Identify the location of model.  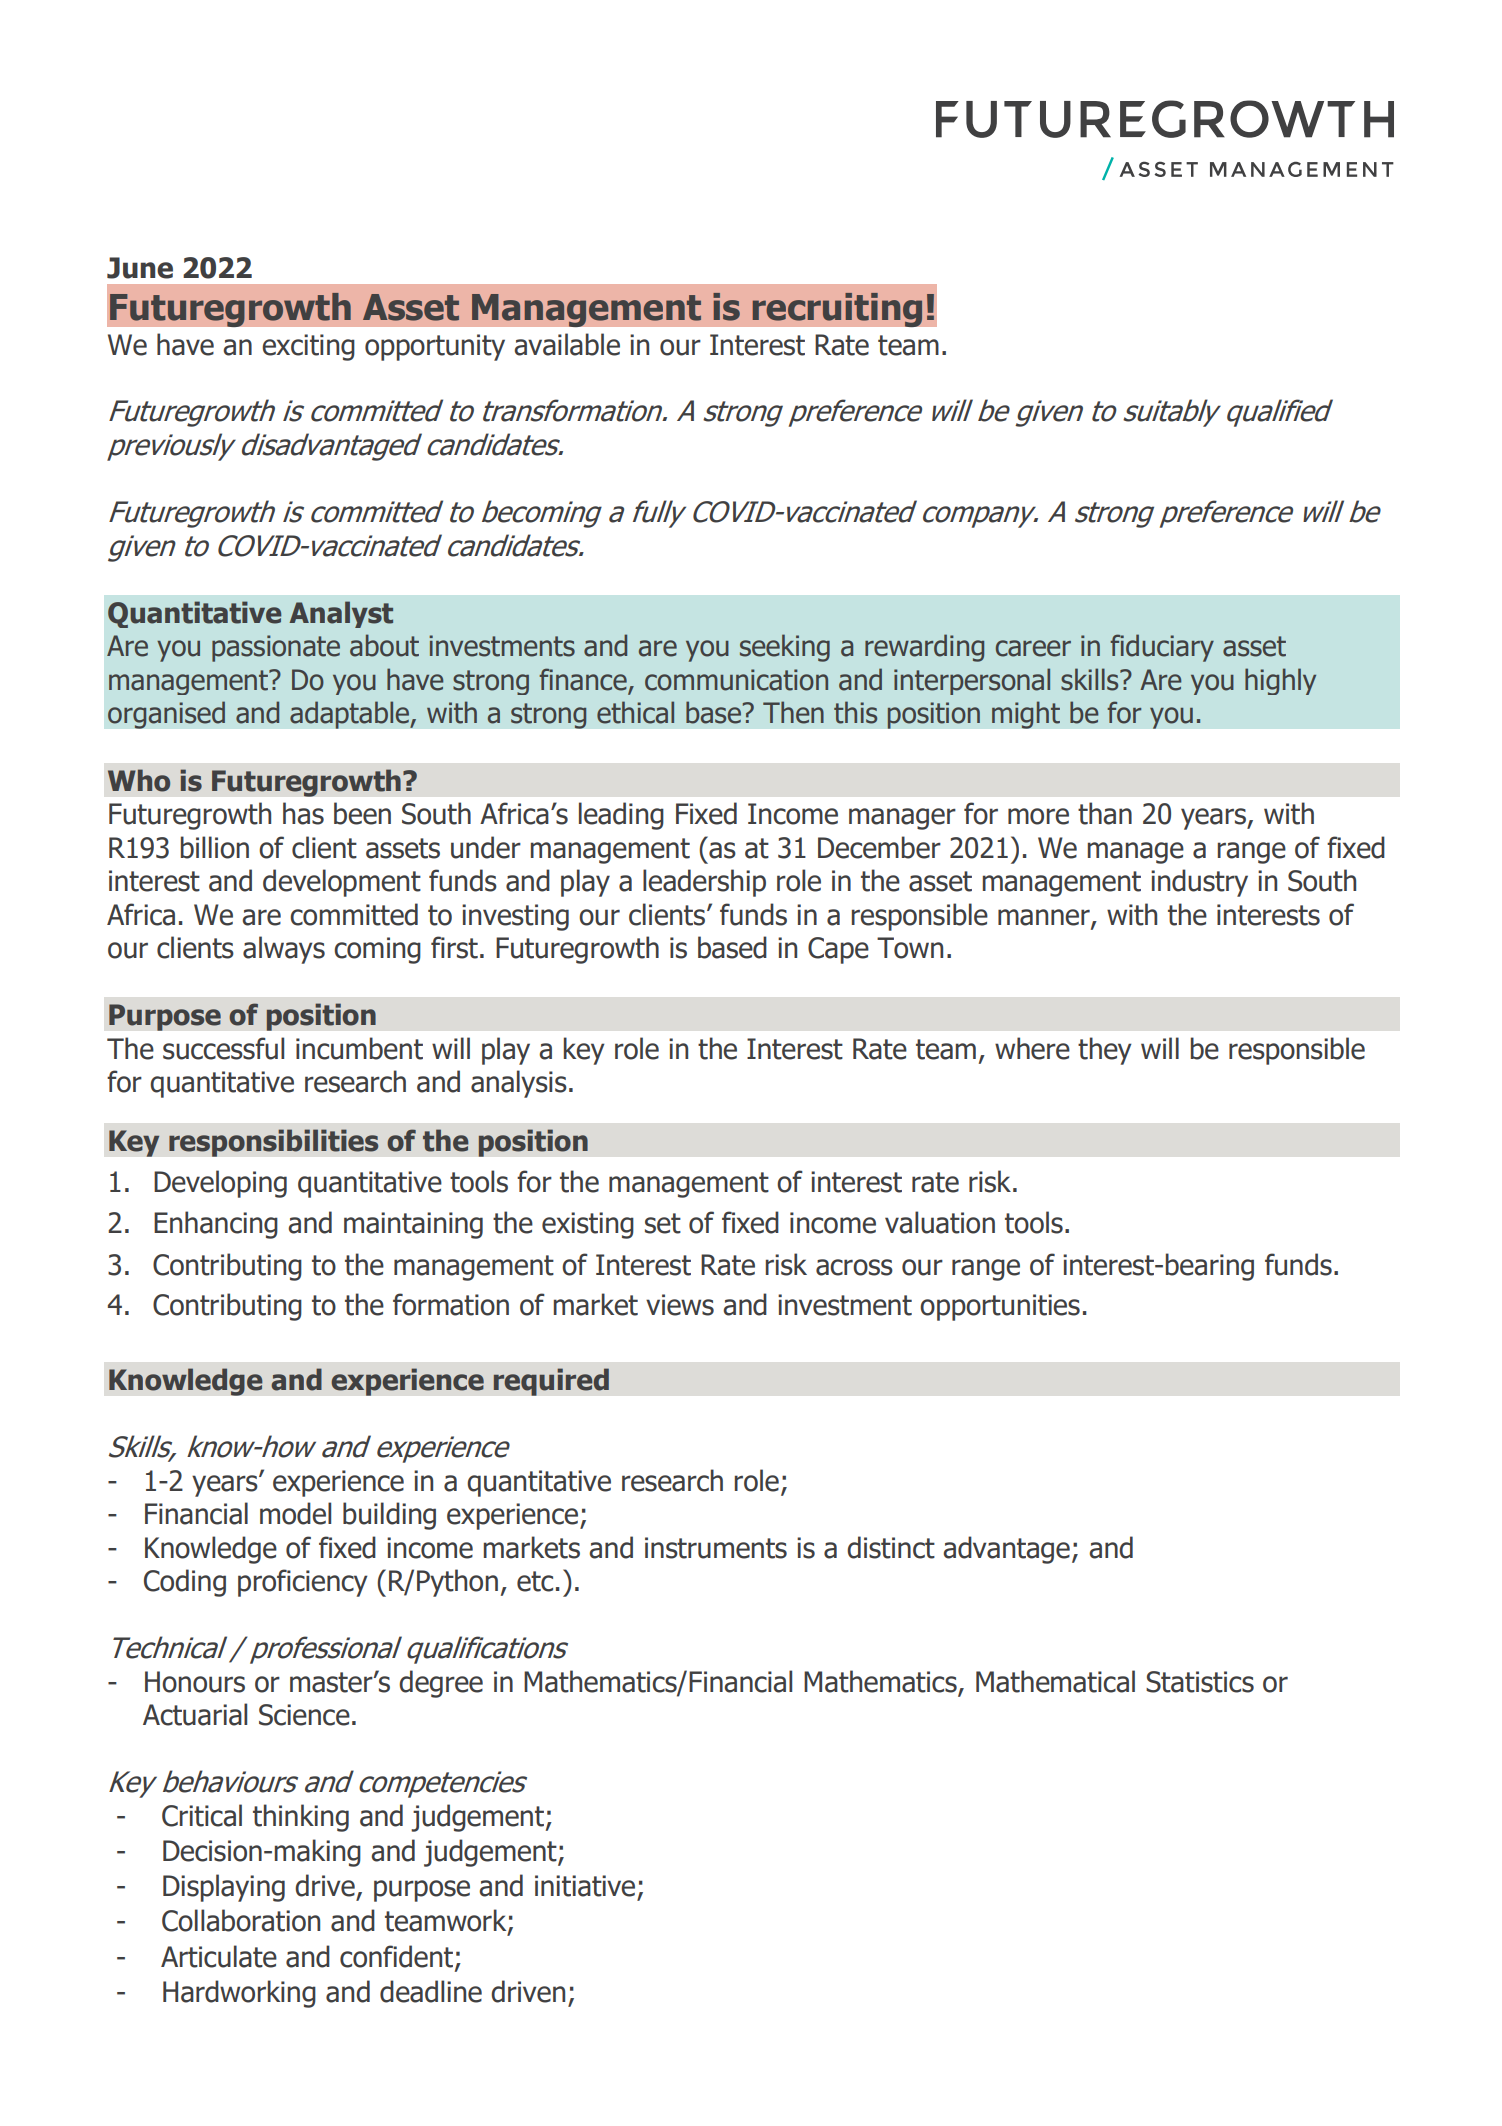
(295, 1513).
